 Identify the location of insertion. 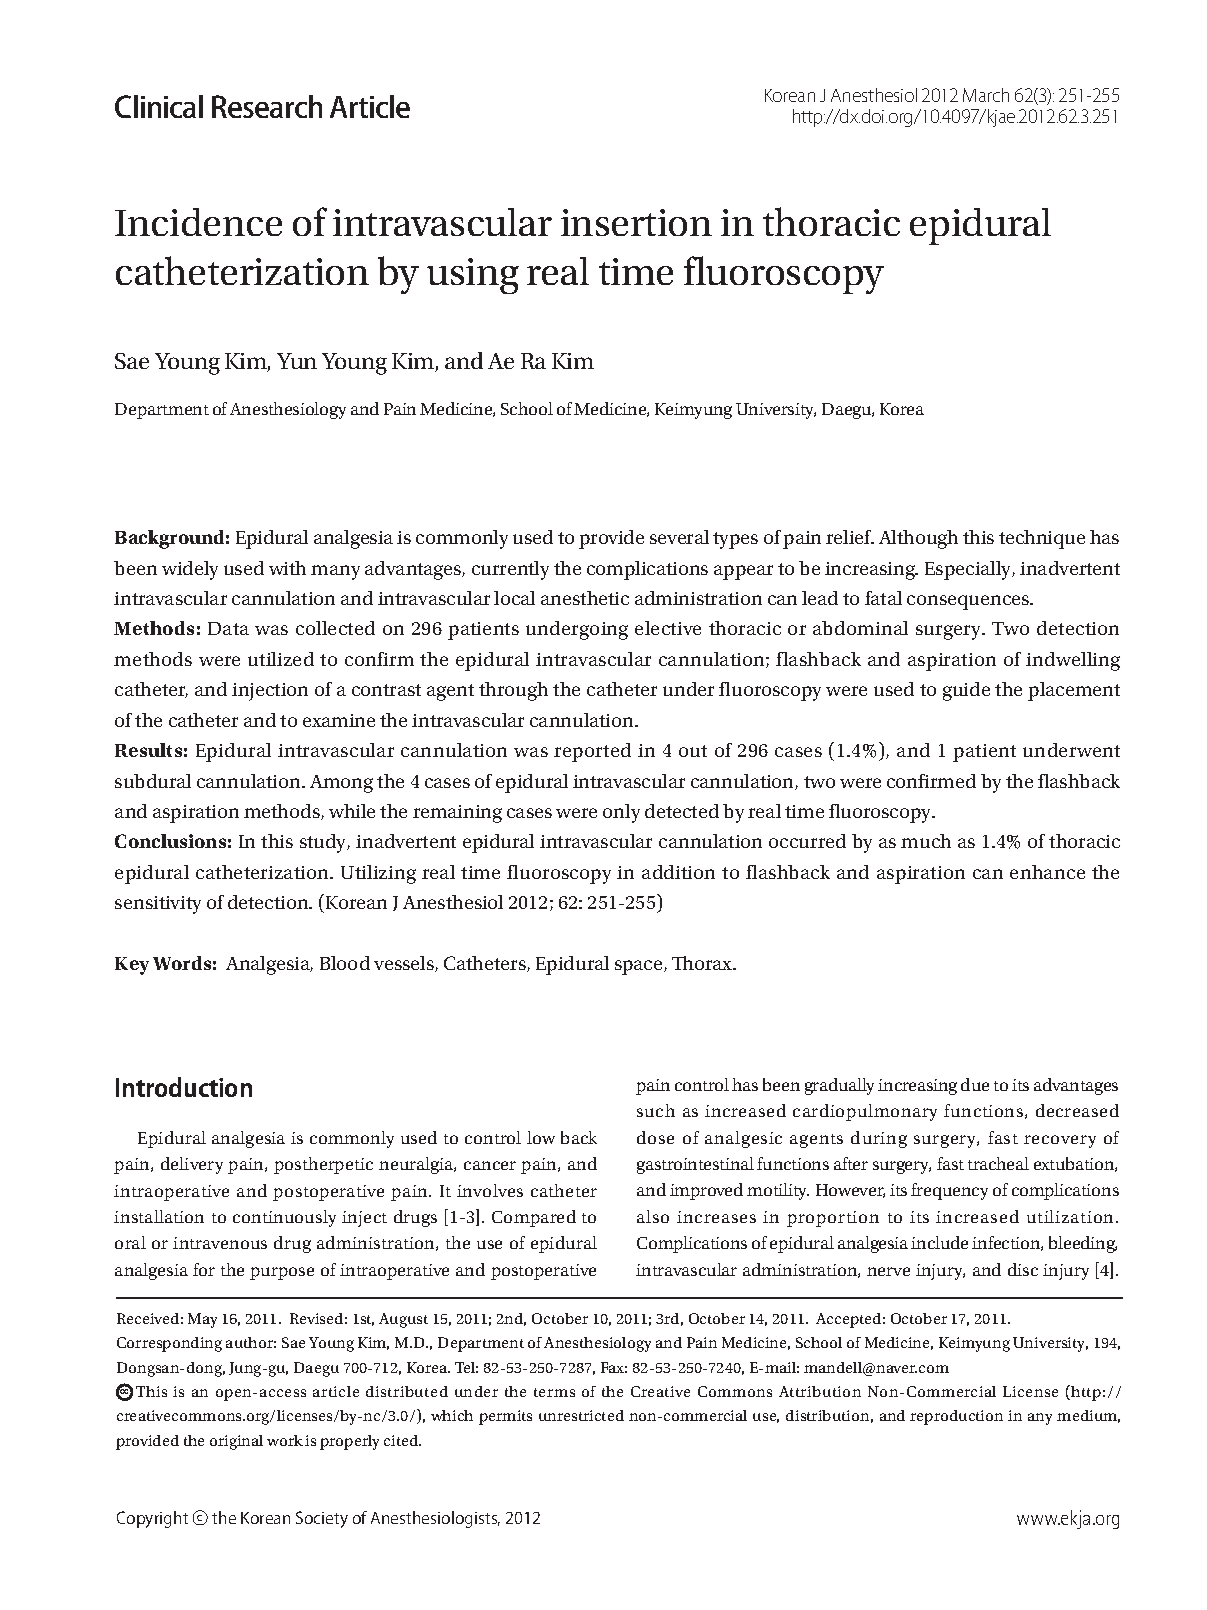
(636, 222).
